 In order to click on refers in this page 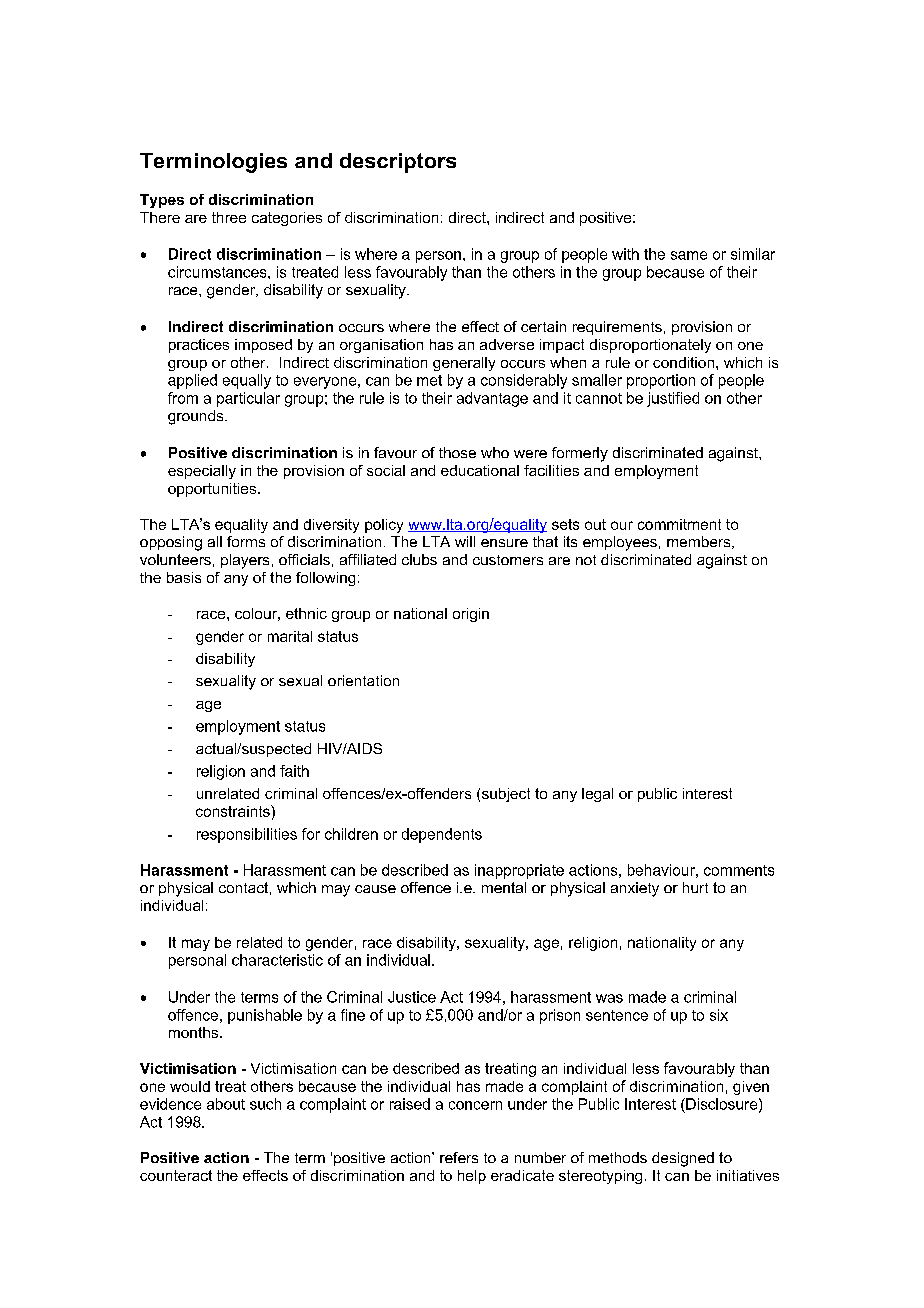, I will do `click(459, 1157)`.
